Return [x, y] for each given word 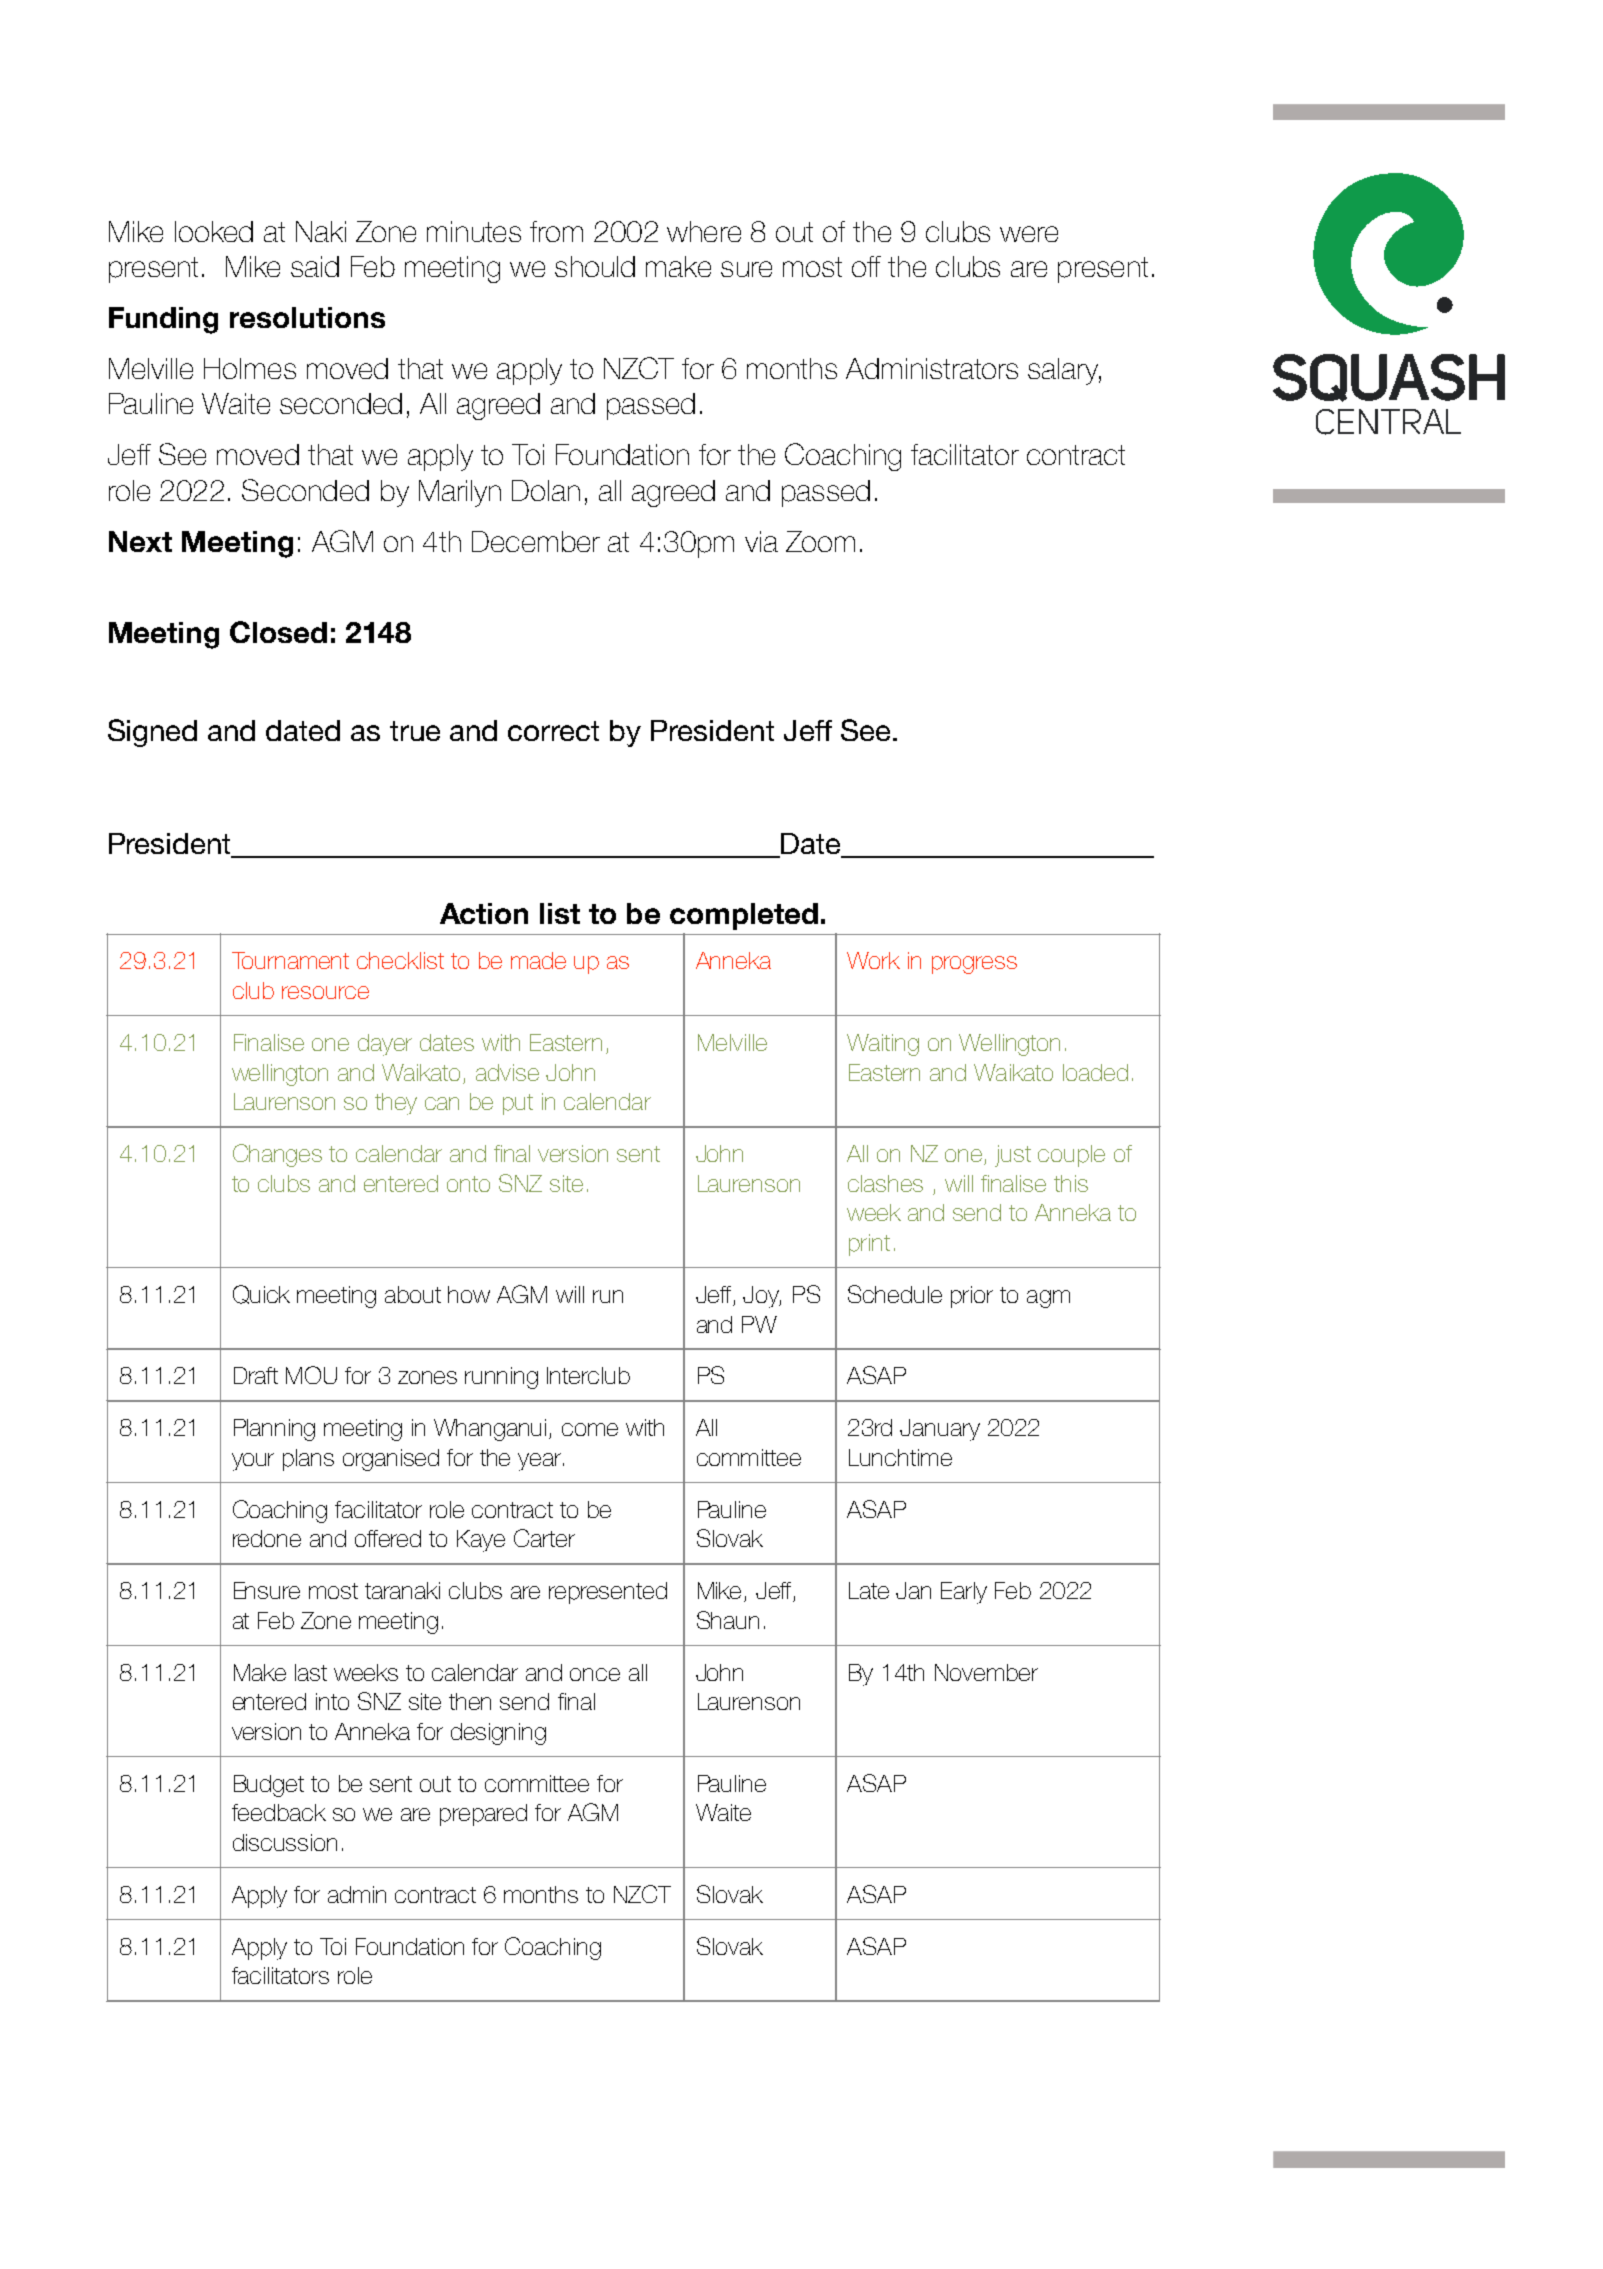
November [986, 1672]
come [590, 1429]
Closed [278, 632]
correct [553, 731]
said [315, 266]
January [940, 1430]
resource [325, 992]
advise [507, 1072]
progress [974, 965]
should [595, 266]
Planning [274, 1430]
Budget [269, 1786]
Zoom [820, 541]
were [1029, 234]
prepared [483, 1815]
